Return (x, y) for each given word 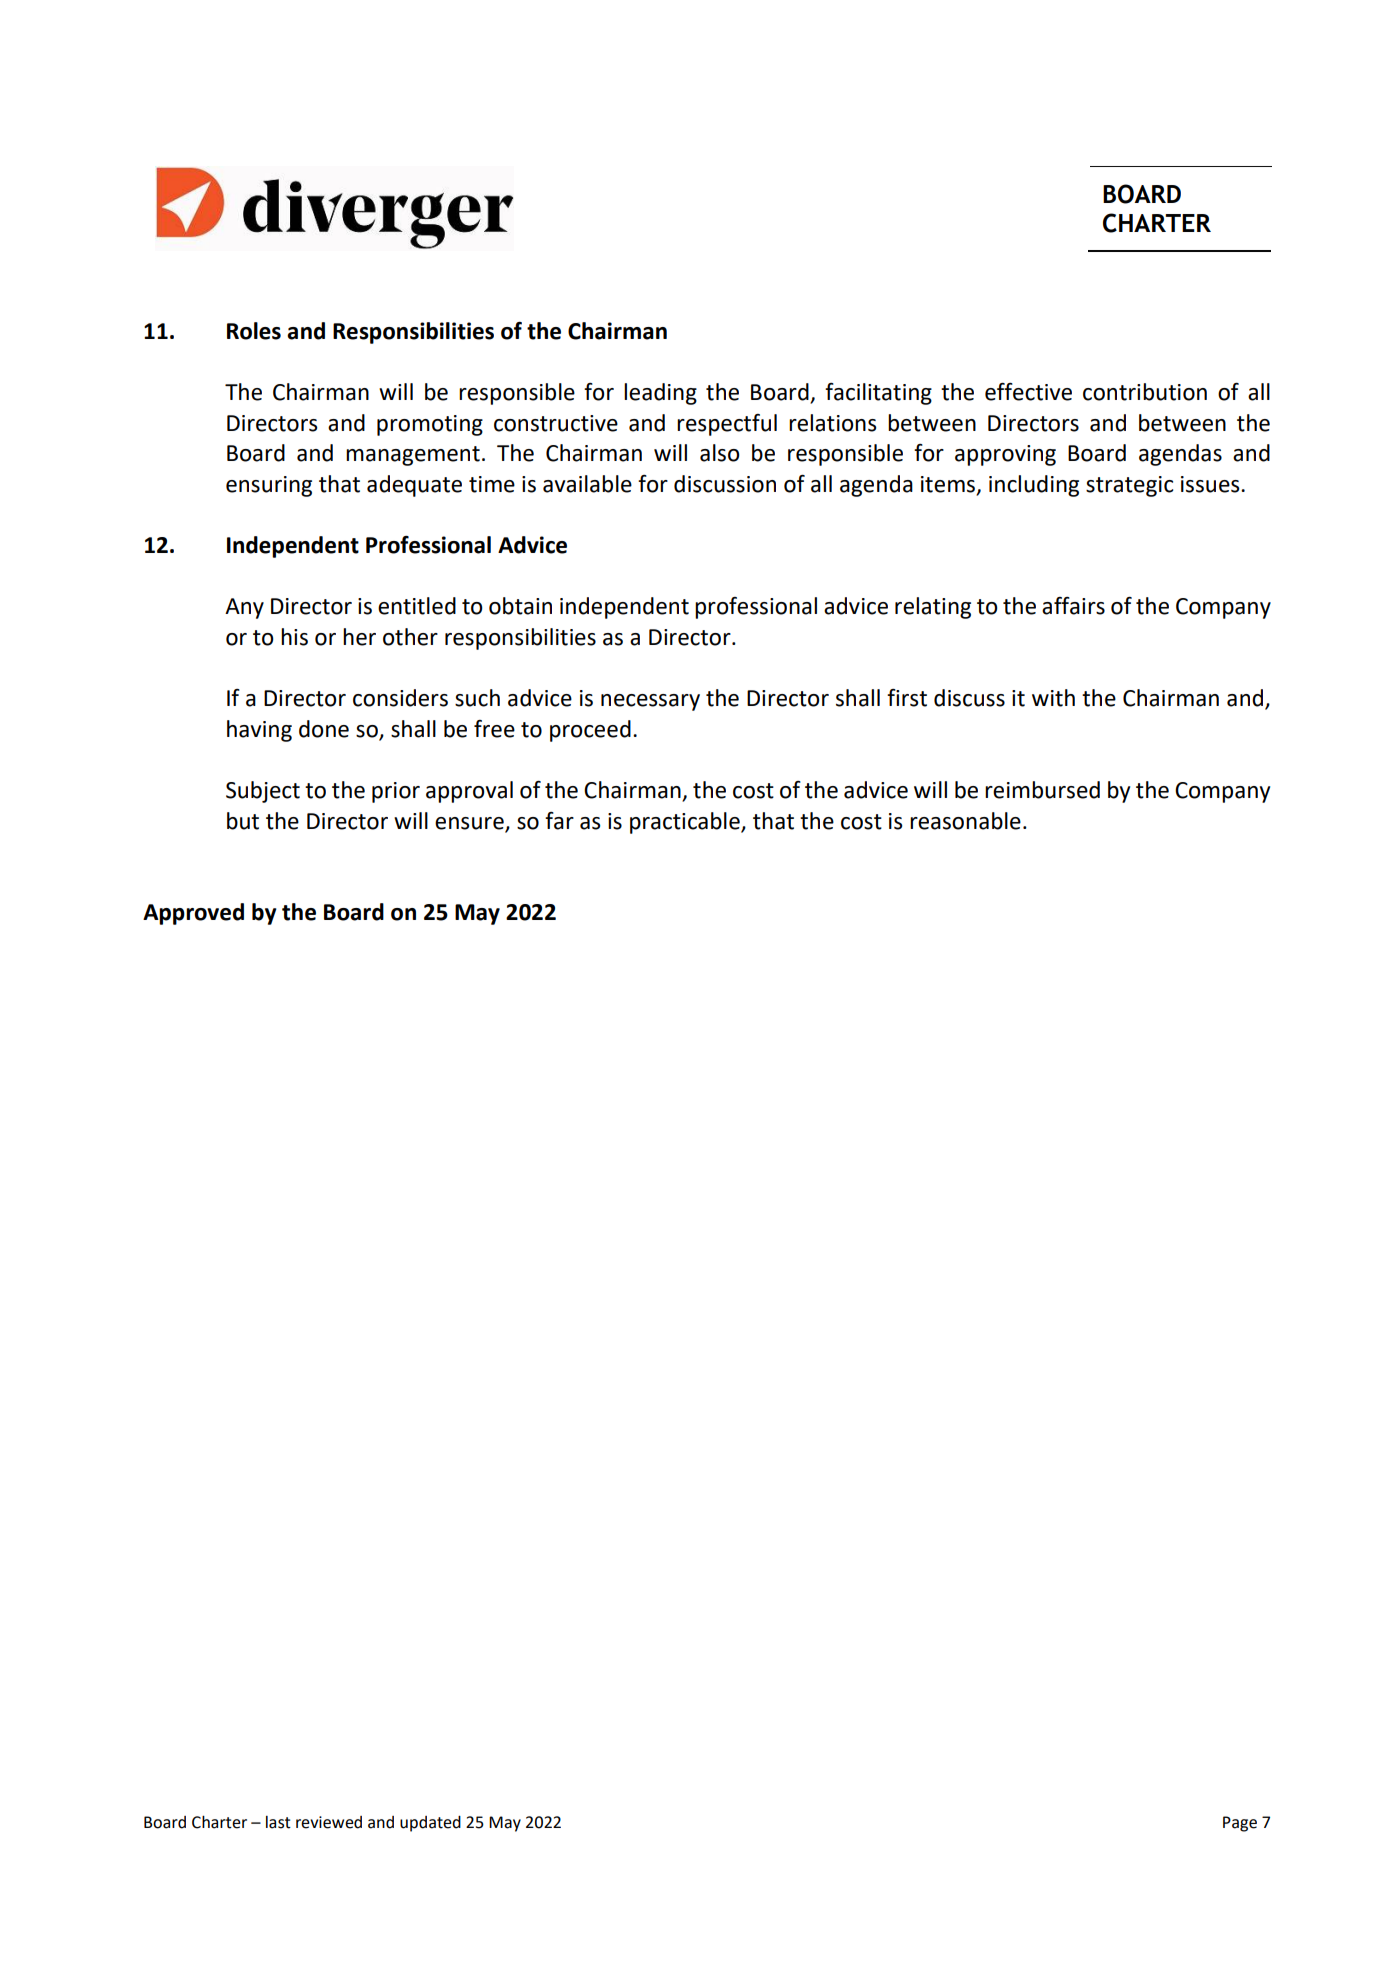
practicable (686, 823)
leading (660, 394)
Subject (263, 792)
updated (430, 1824)
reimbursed (1042, 790)
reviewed (329, 1822)
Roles (254, 331)
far (559, 821)
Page (1240, 1824)
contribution (1145, 392)
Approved (193, 914)
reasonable (965, 821)
